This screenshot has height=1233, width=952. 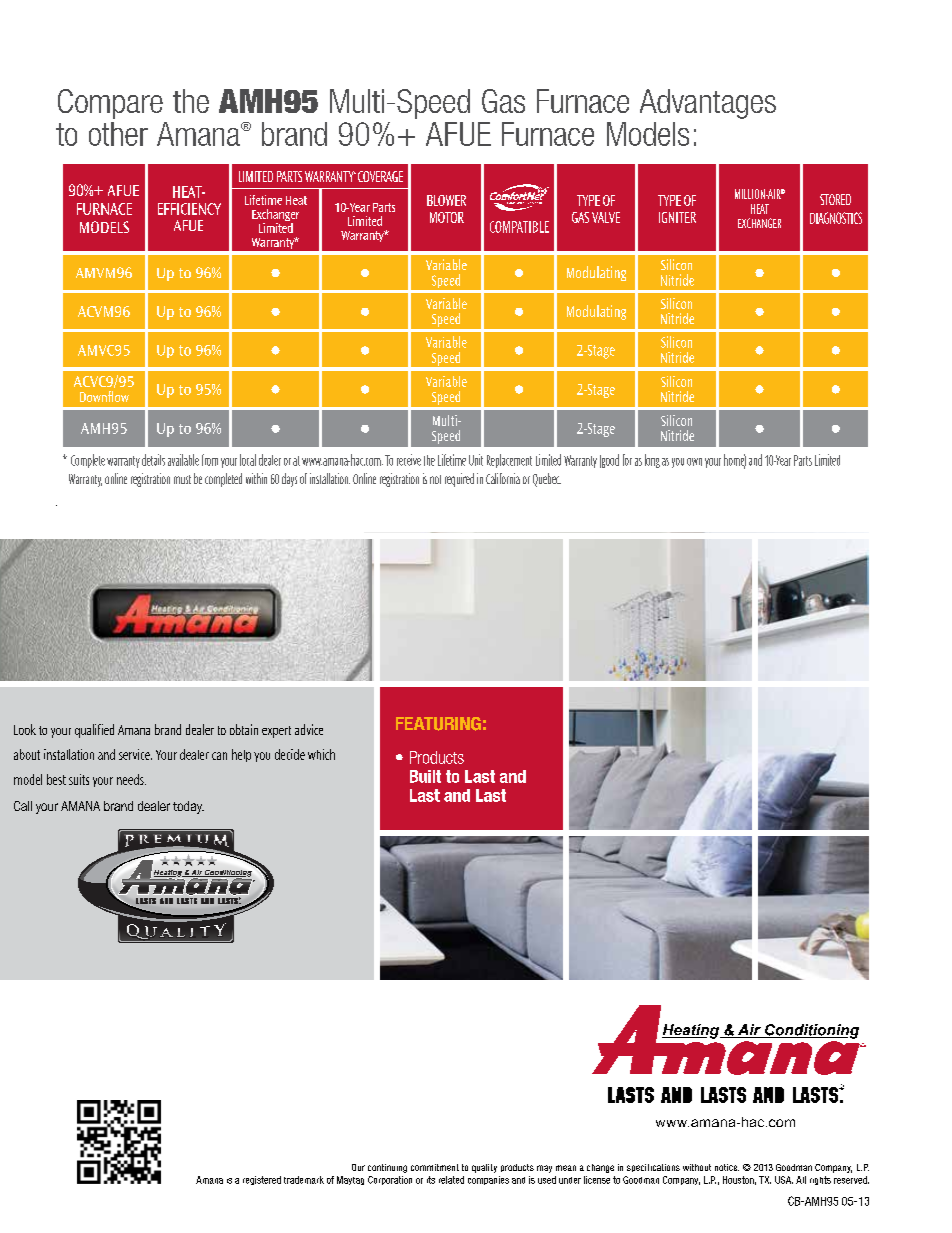 What do you see at coordinates (735, 461) in the screenshot?
I see `home` at bounding box center [735, 461].
